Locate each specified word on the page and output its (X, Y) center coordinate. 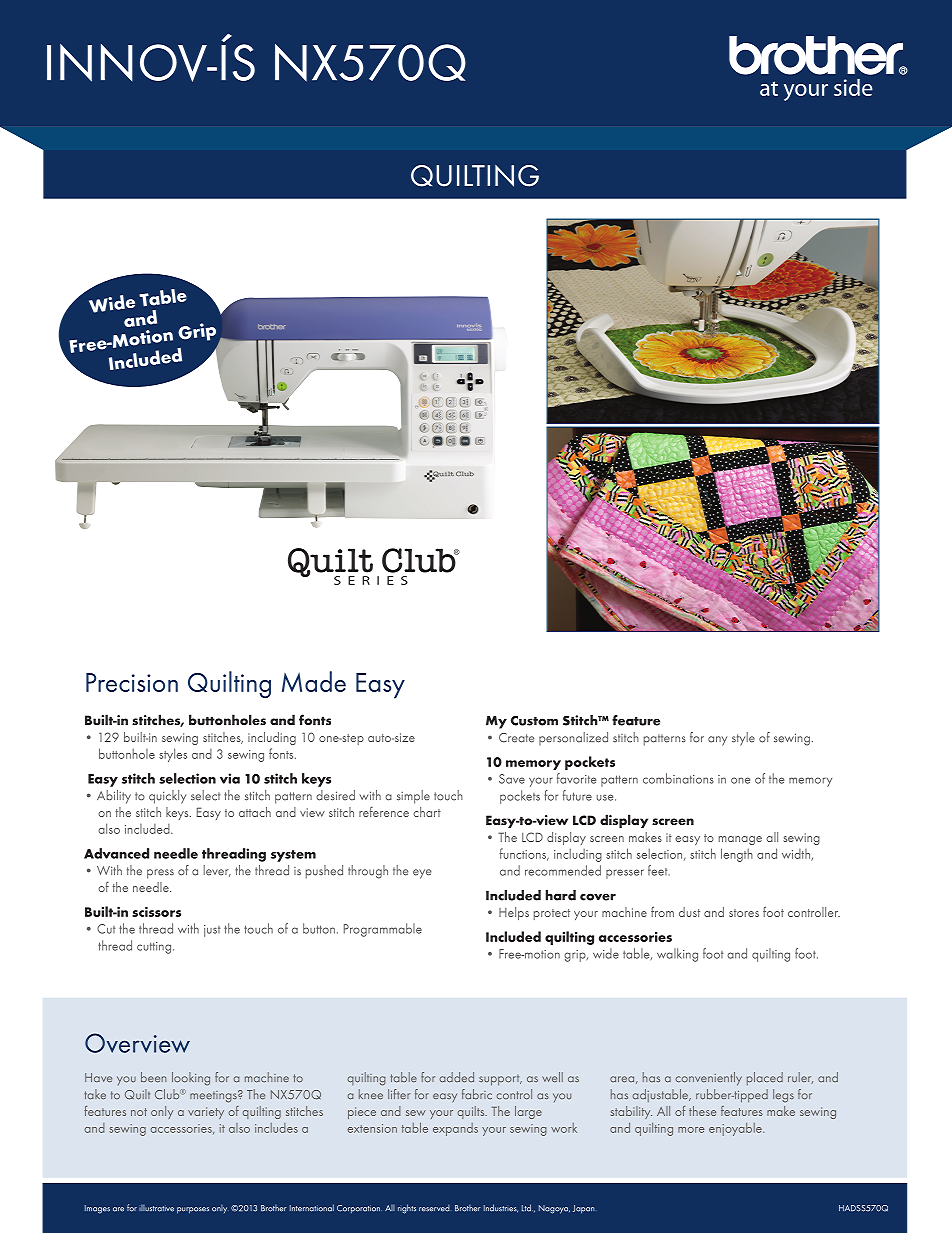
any (717, 741)
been (153, 1077)
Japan (583, 1209)
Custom (534, 720)
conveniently (709, 1079)
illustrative (156, 1208)
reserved (434, 1208)
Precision (132, 682)
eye (422, 874)
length (737, 855)
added (457, 1077)
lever (217, 871)
